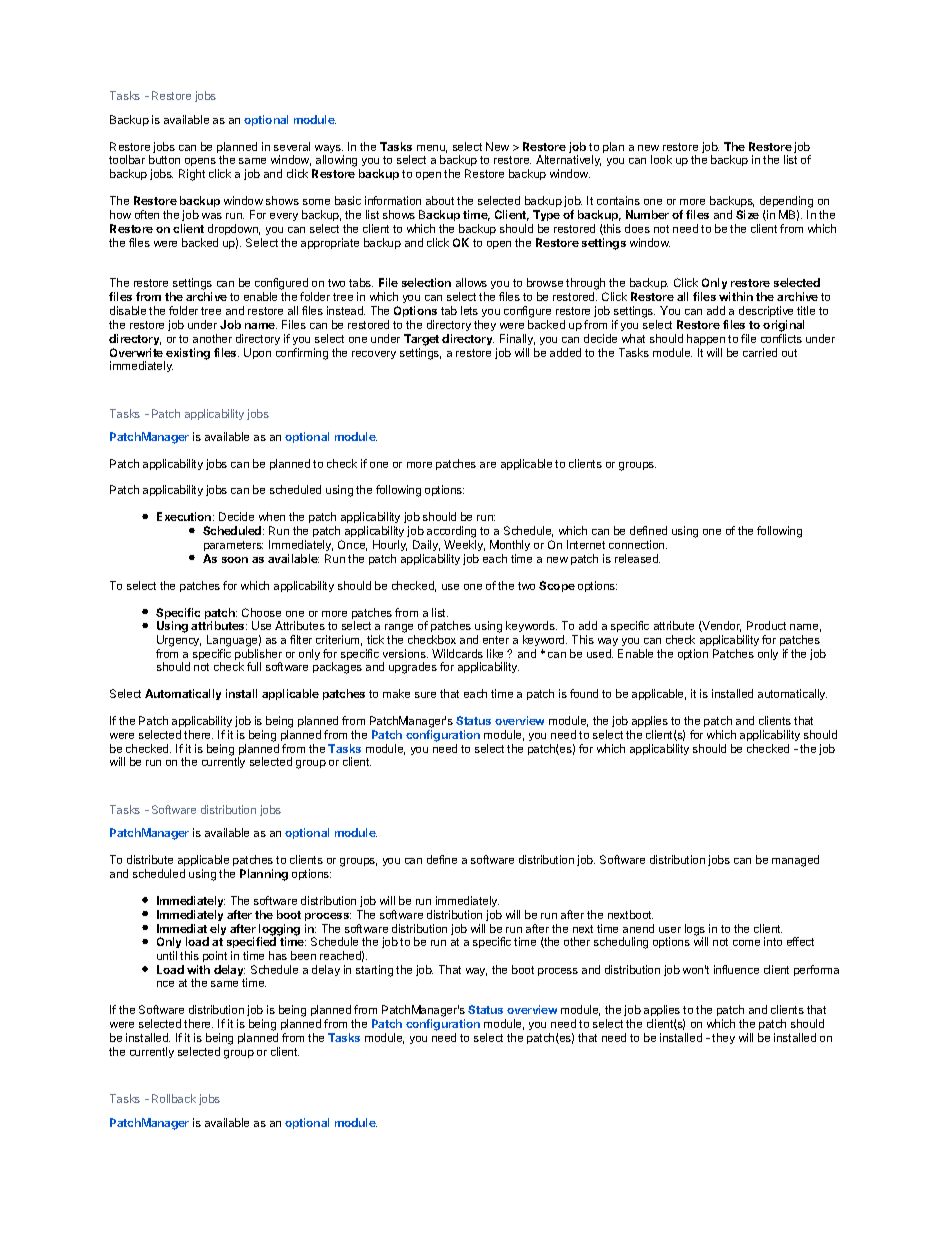 The width and height of the screenshot is (952, 1233). What do you see at coordinates (638, 544) in the screenshot?
I see `connection` at bounding box center [638, 544].
